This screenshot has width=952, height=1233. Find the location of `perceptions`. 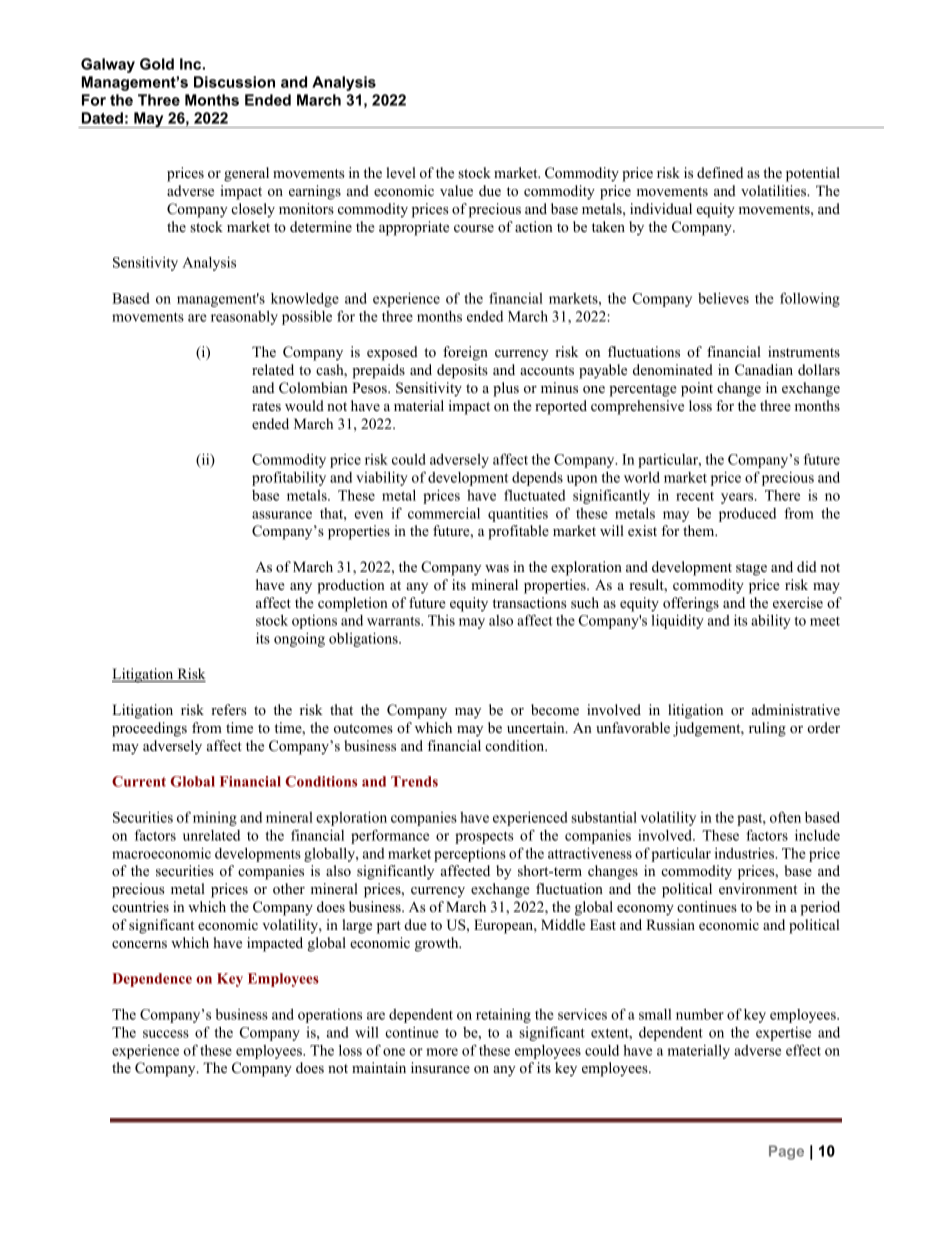

perceptions is located at coordinates (470, 855).
